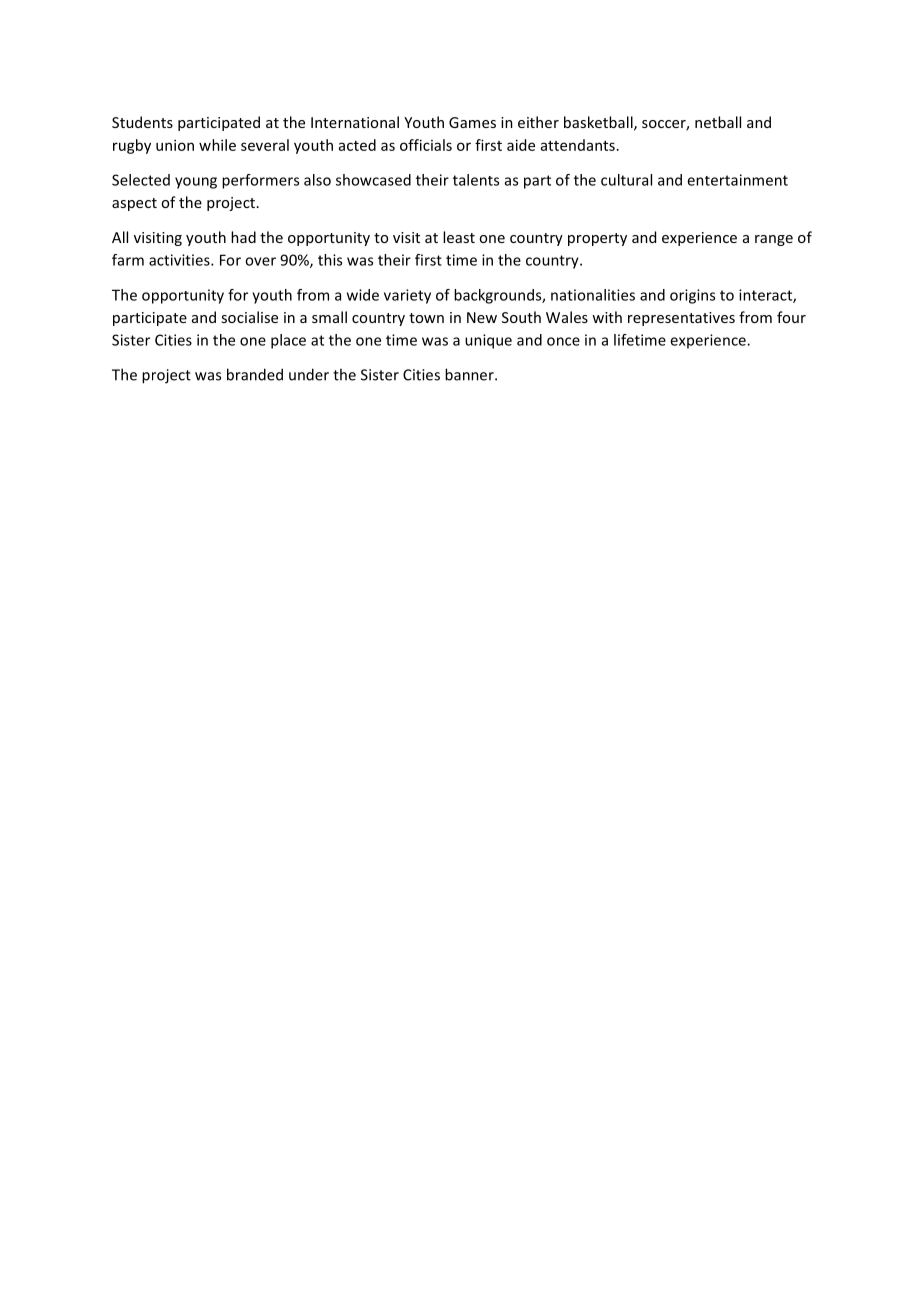 The height and width of the screenshot is (1308, 924). What do you see at coordinates (459, 237) in the screenshot?
I see `least` at bounding box center [459, 237].
